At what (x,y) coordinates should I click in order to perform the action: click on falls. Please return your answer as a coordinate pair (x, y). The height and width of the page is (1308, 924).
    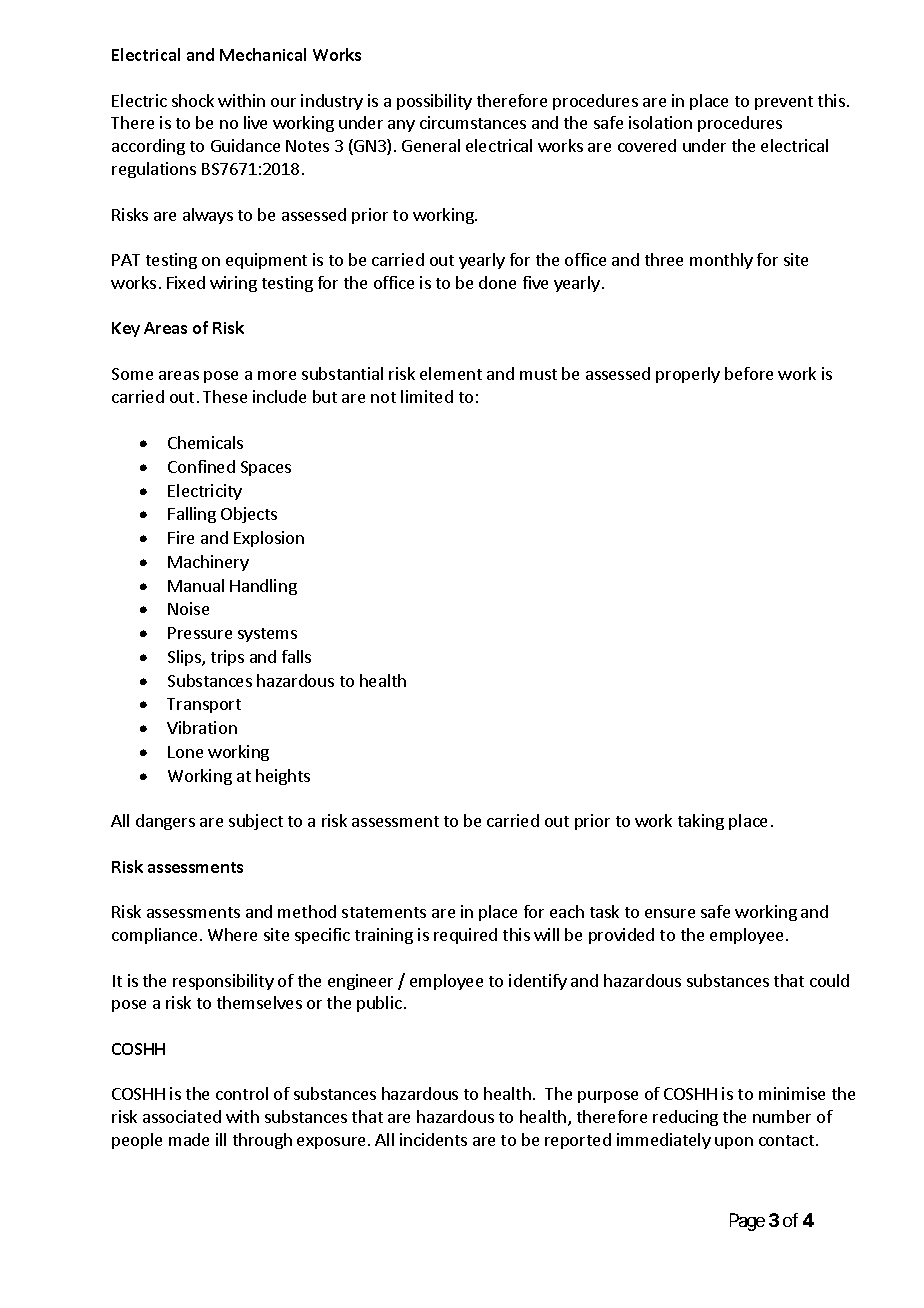
    Looking at the image, I should click on (296, 656).
